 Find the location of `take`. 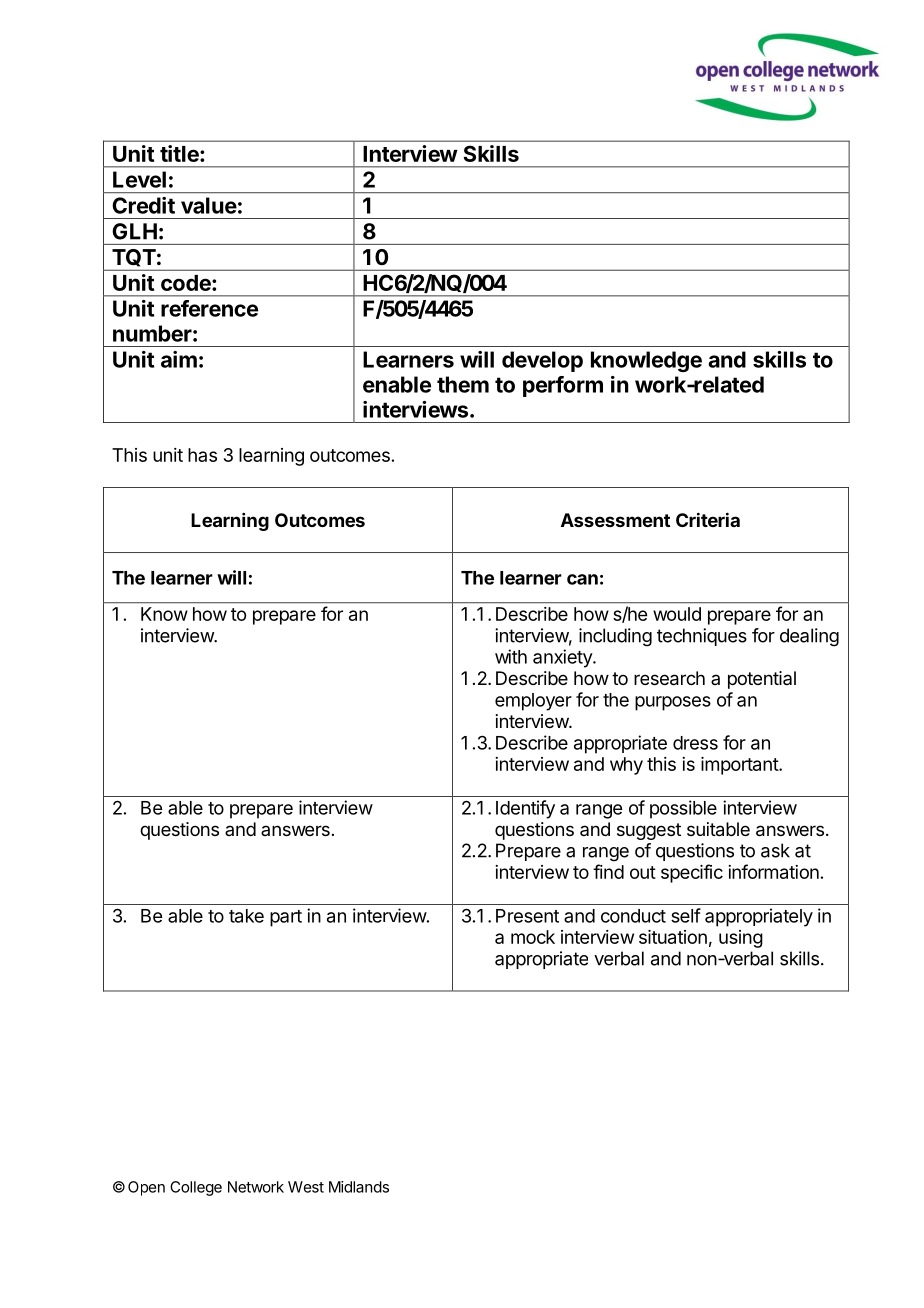

take is located at coordinates (246, 916).
